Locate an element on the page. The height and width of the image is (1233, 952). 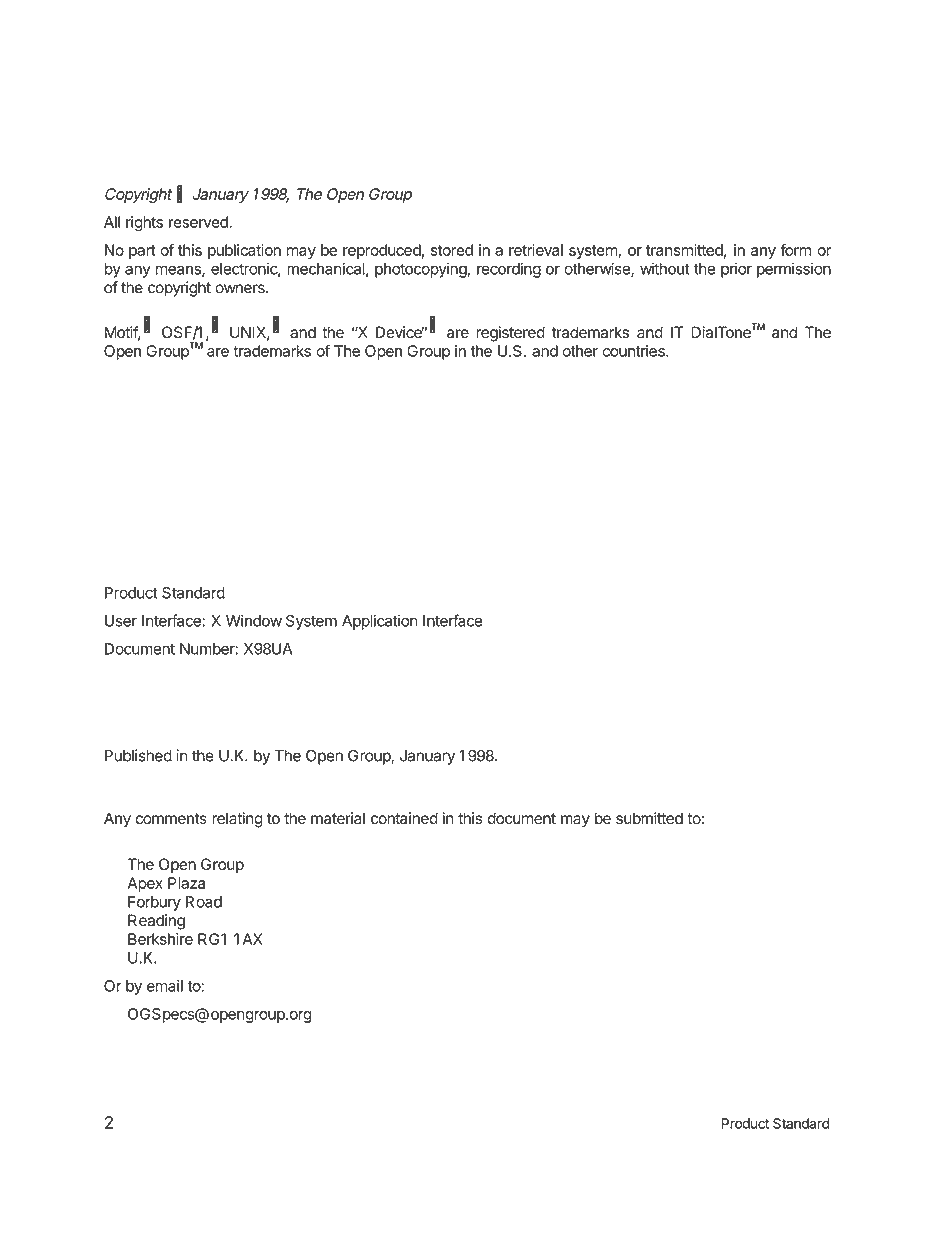
email is located at coordinates (165, 986).
